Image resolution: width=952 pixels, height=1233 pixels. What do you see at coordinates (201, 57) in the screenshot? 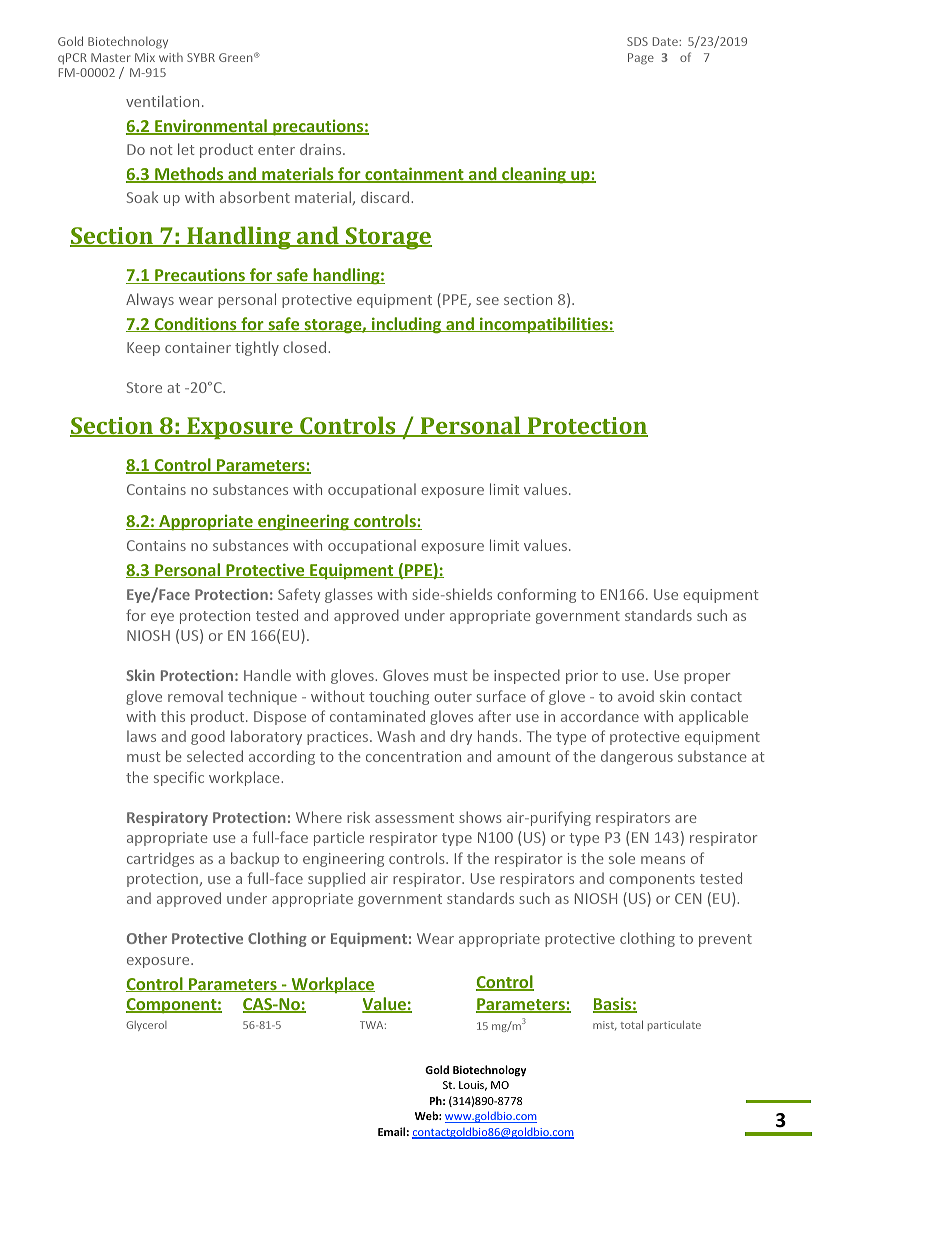
I see `SYBR` at bounding box center [201, 57].
